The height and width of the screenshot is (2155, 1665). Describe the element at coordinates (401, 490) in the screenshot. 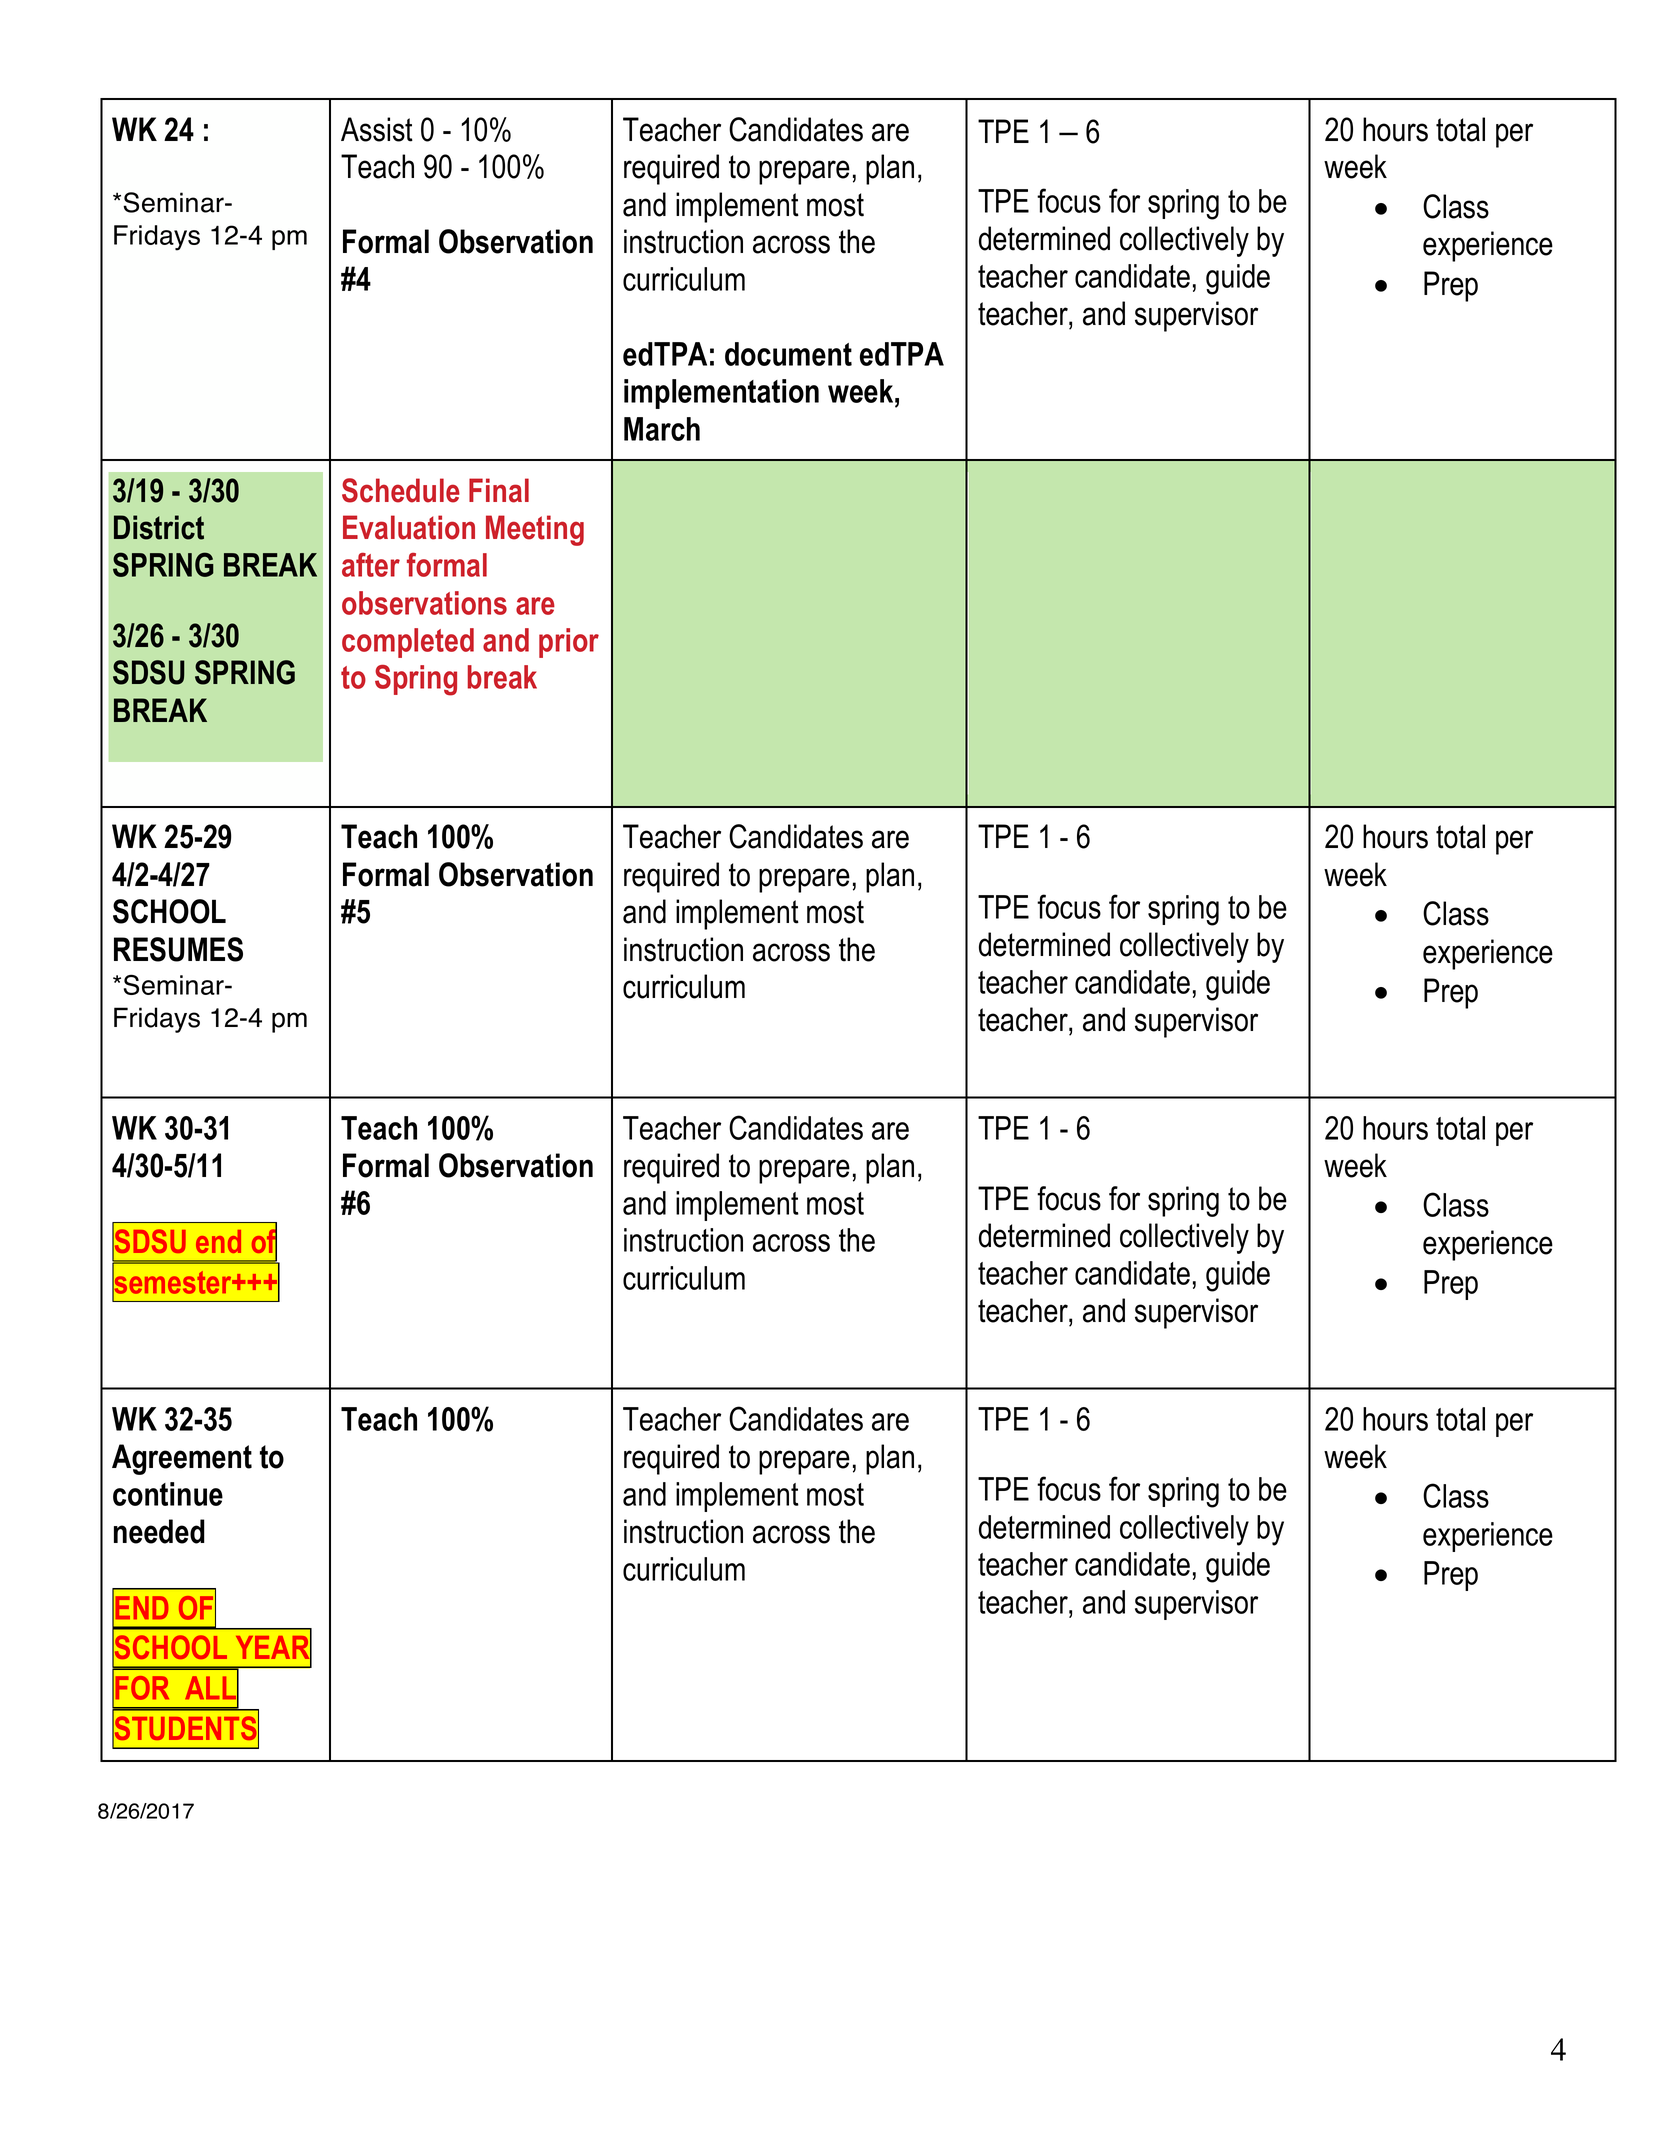

I see `Schedule` at that location.
